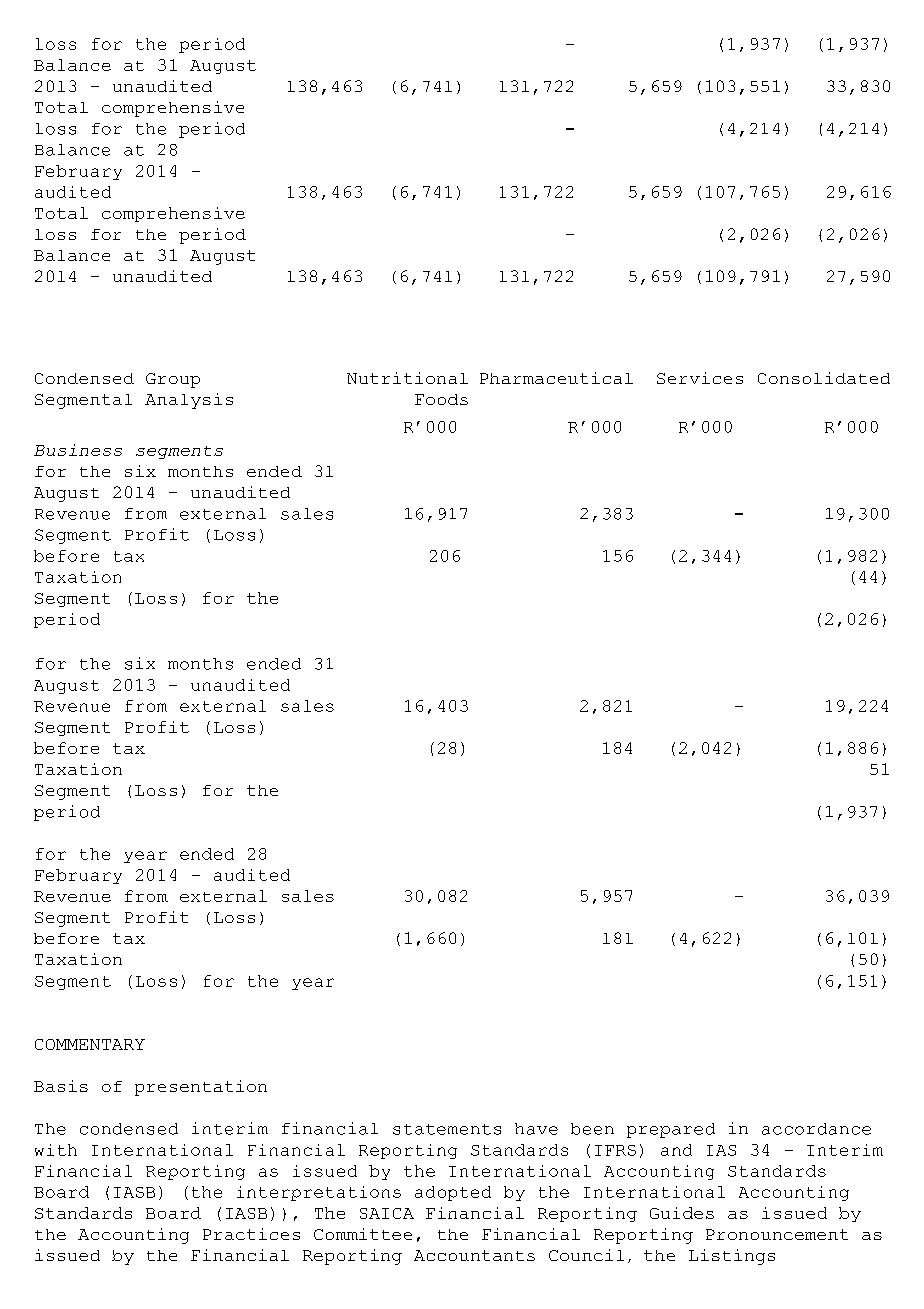 The image size is (924, 1309). Describe the element at coordinates (189, 401) in the page. I see `Analysis` at that location.
